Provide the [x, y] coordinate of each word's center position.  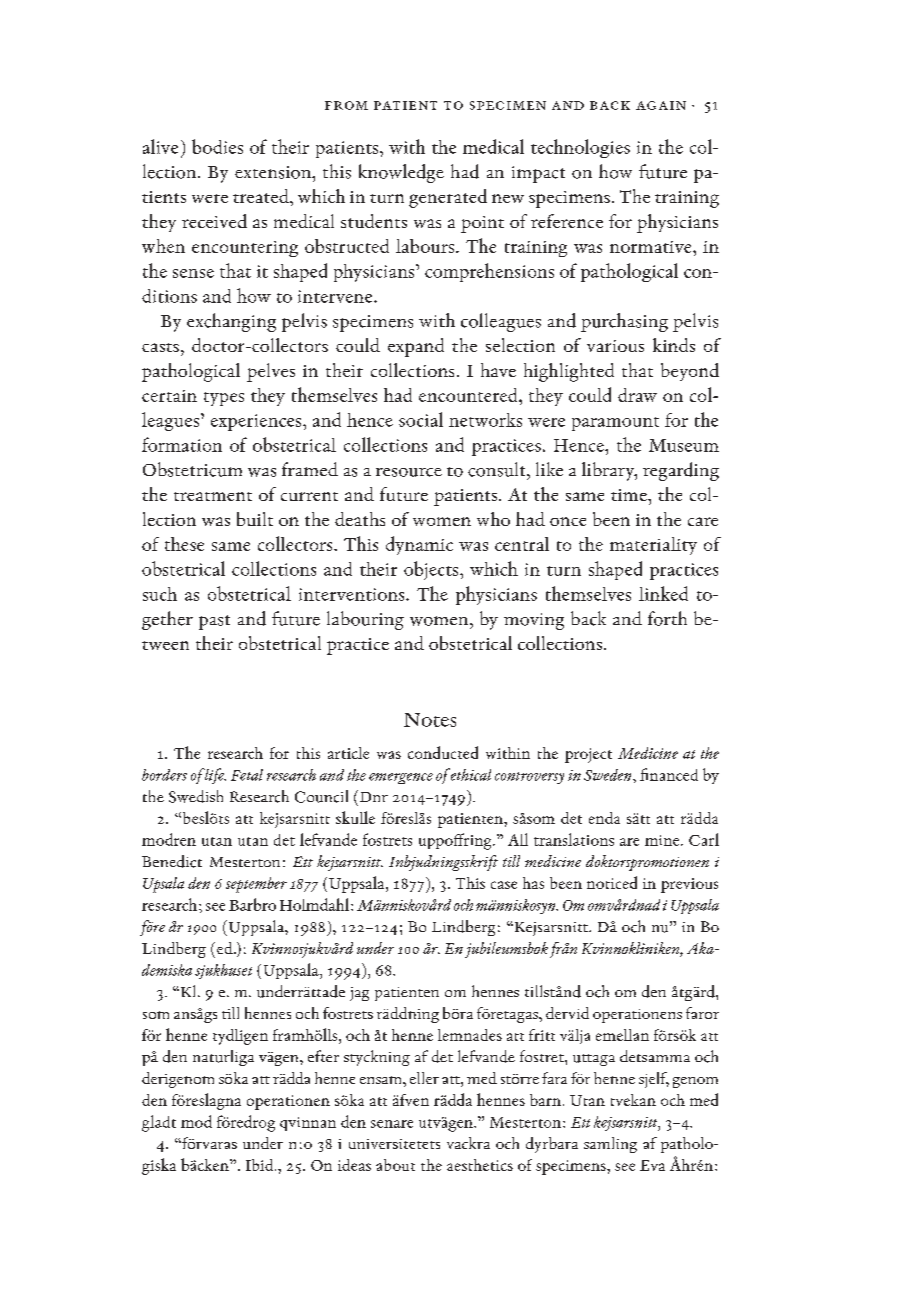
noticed [612, 882]
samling [610, 1145]
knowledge [401, 173]
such [160, 594]
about [395, 1165]
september [256, 885]
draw [637, 395]
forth [667, 618]
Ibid [261, 1165]
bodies [217, 146]
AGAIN [661, 105]
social [421, 419]
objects [432, 570]
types [224, 399]
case [504, 885]
